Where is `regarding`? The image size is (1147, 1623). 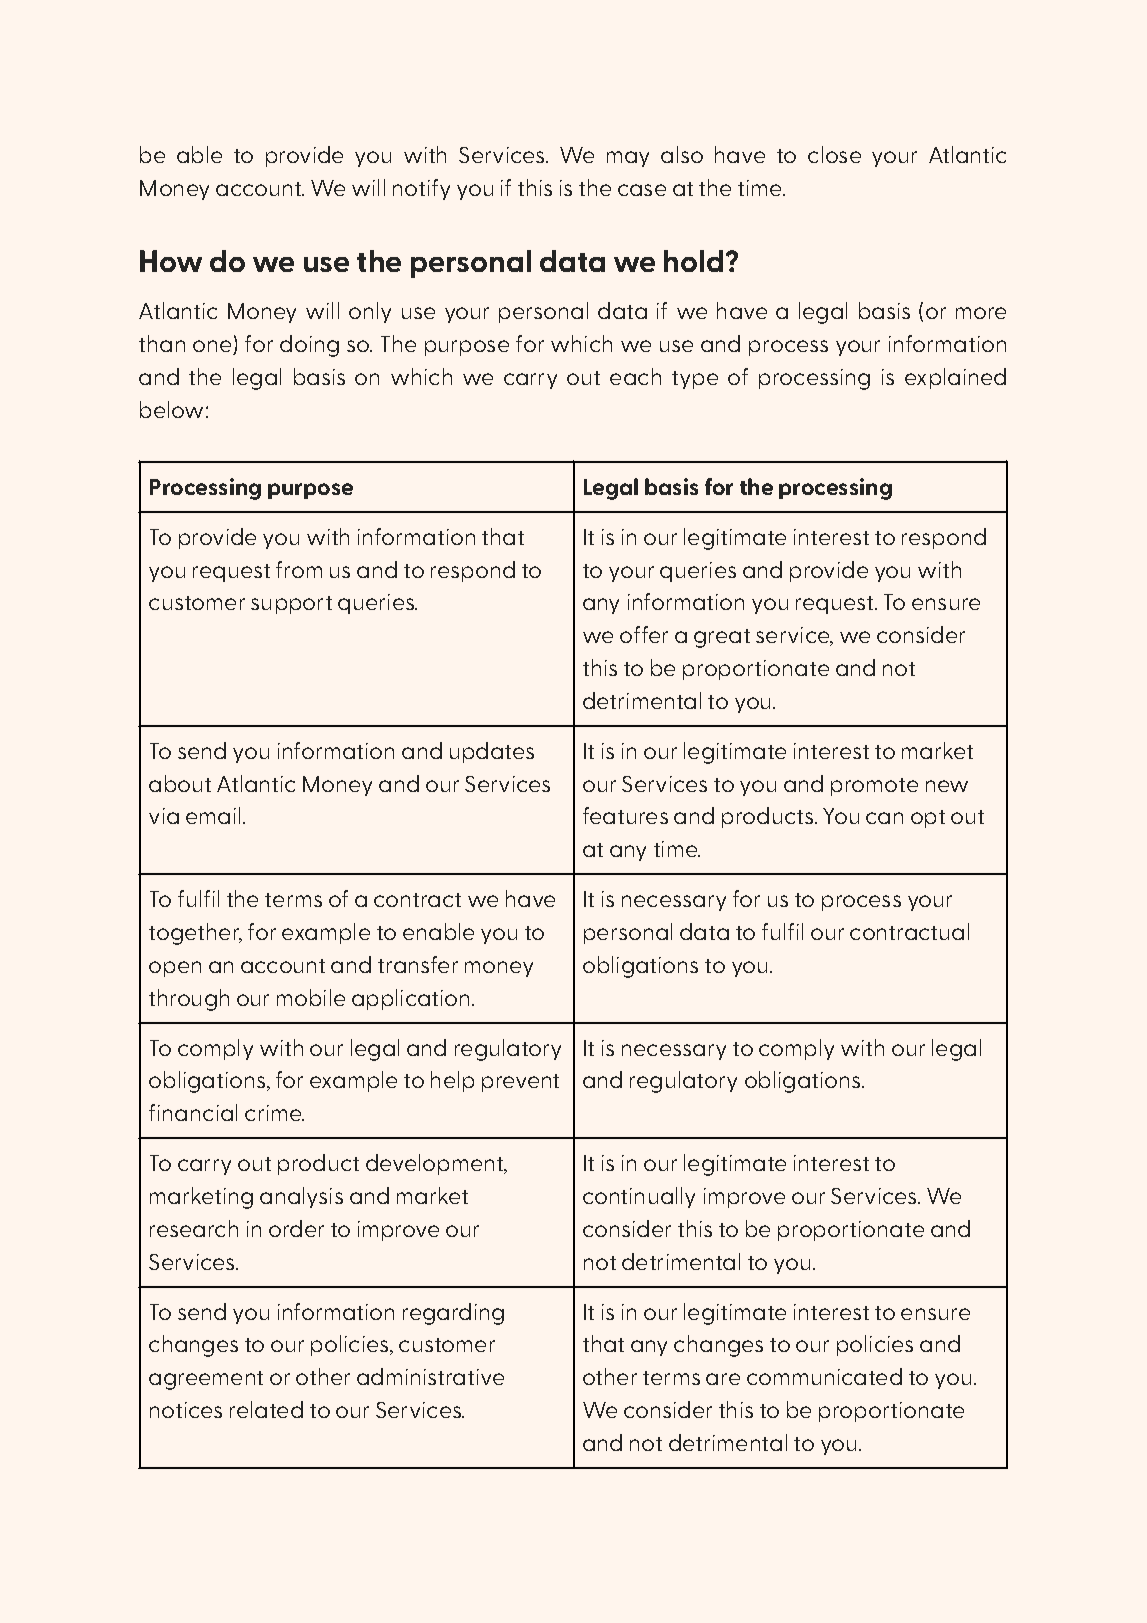
regarding is located at coordinates (453, 1314).
